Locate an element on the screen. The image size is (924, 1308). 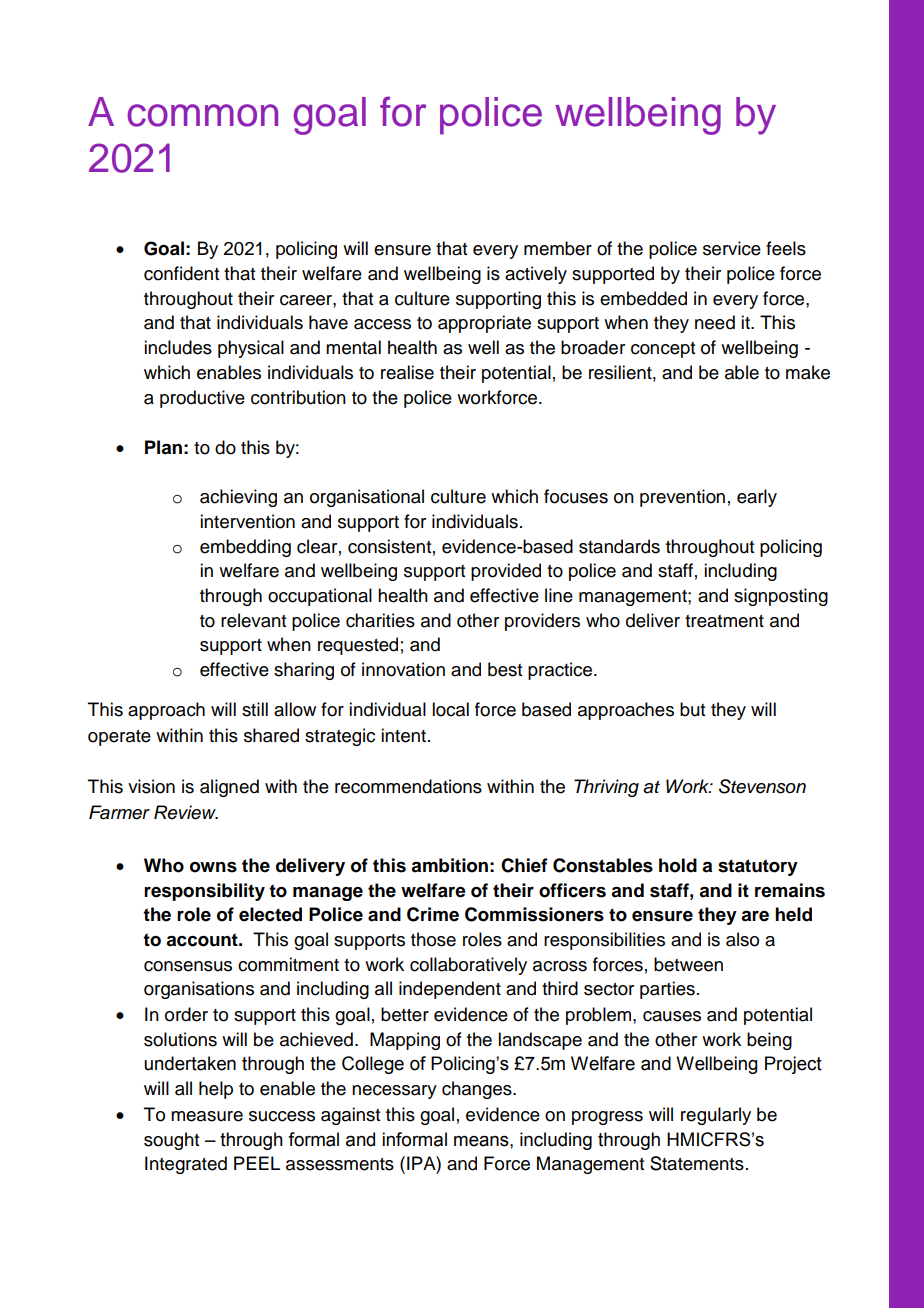
Stevenson is located at coordinates (762, 786).
